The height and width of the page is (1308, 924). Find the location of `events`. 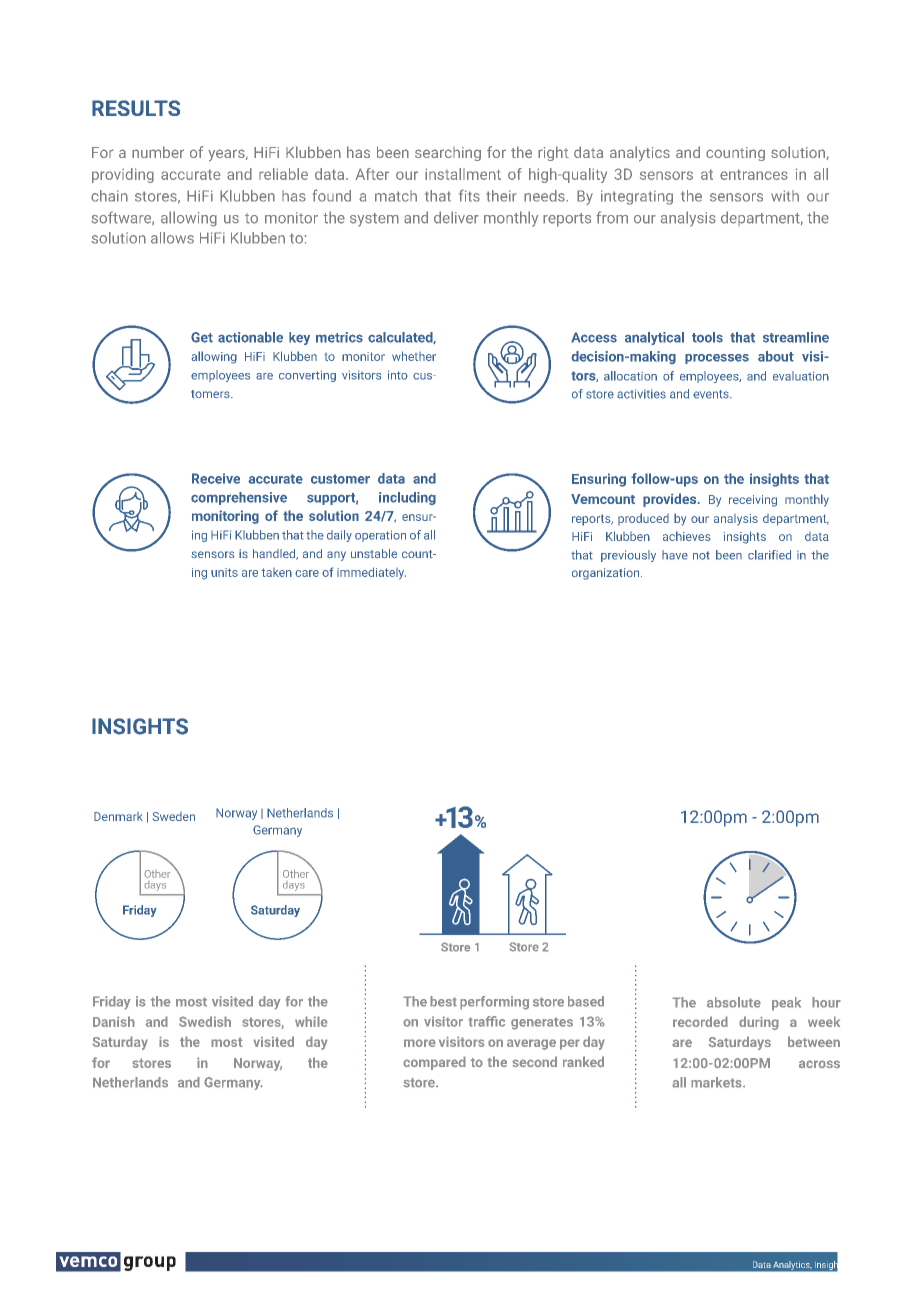

events is located at coordinates (712, 394).
